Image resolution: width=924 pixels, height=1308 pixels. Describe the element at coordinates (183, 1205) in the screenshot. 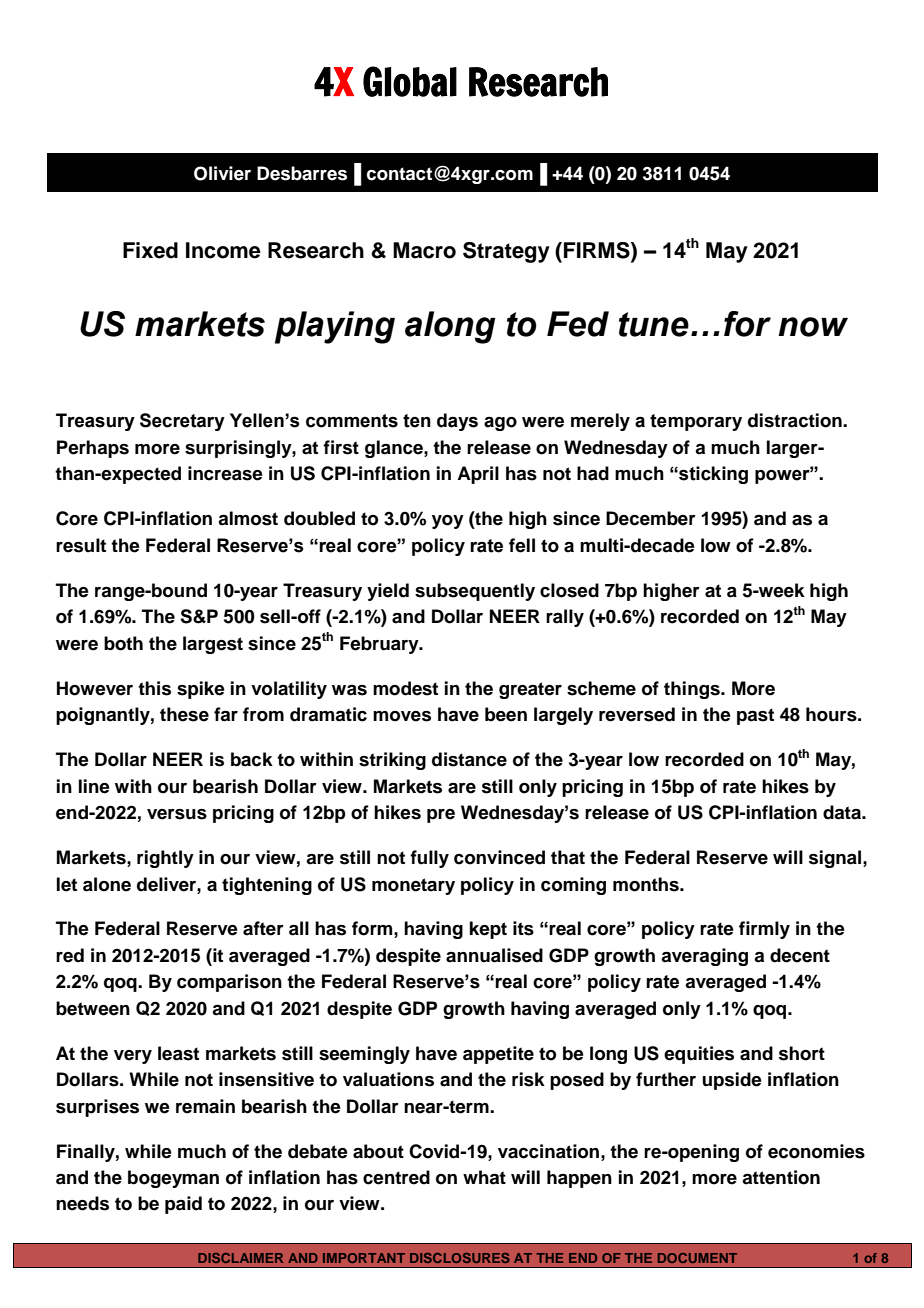

I see `paid` at that location.
